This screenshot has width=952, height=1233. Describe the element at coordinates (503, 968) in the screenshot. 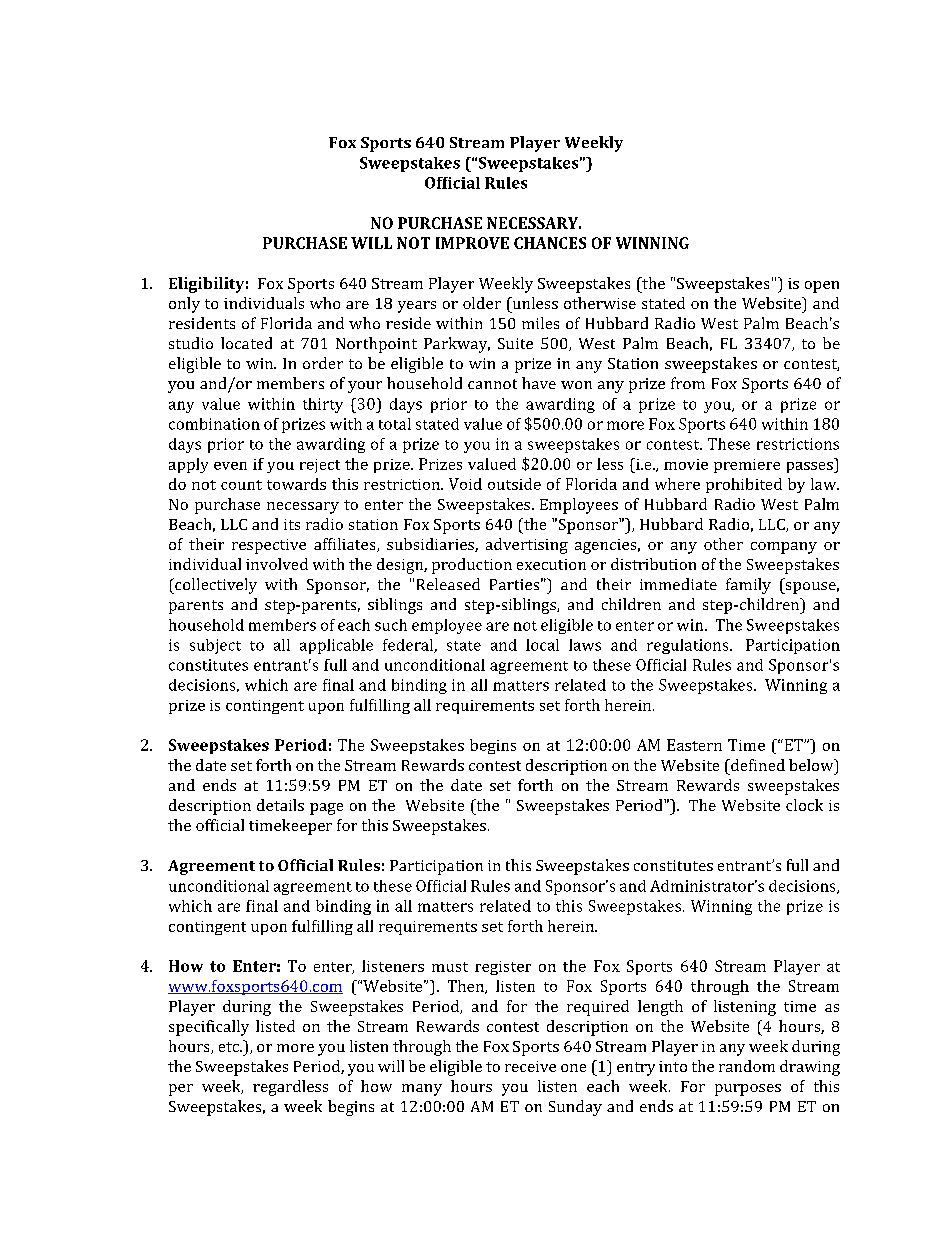

I see `register` at that location.
